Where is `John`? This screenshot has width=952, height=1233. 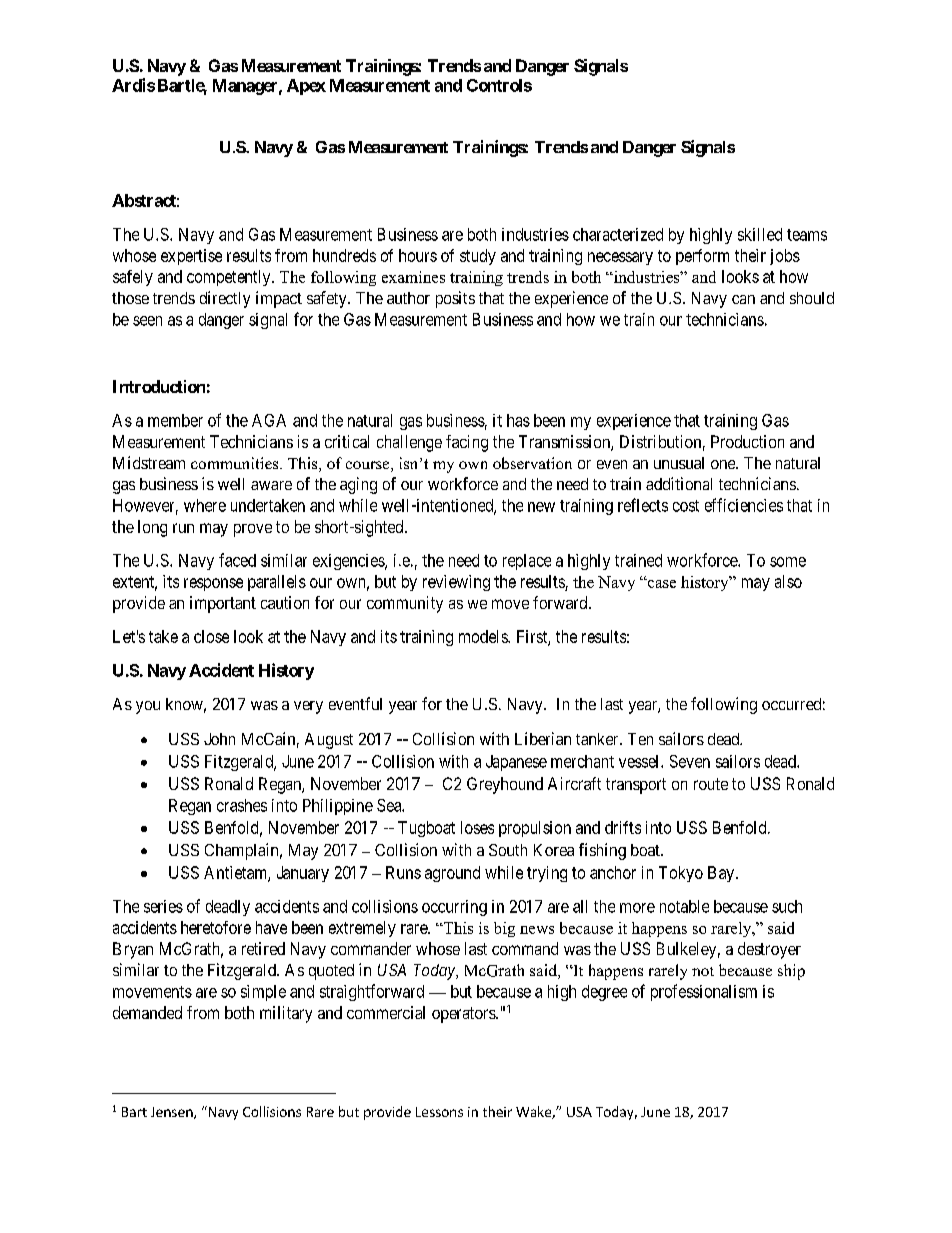 John is located at coordinates (219, 739).
